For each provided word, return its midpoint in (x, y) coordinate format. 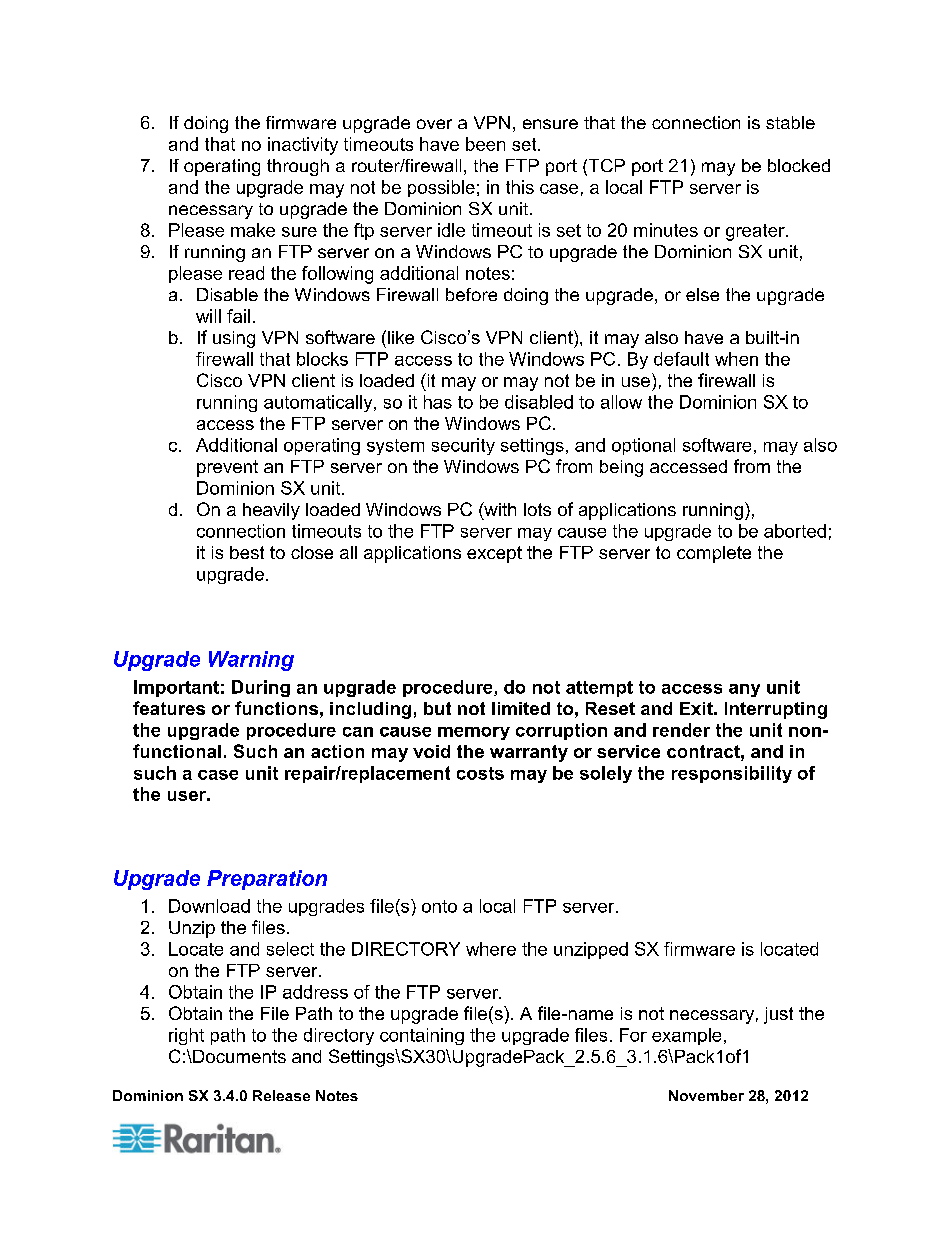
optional (643, 446)
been (485, 144)
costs (480, 773)
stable (790, 122)
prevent (227, 468)
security (463, 446)
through (298, 167)
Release (281, 1095)
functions (276, 708)
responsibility (732, 774)
